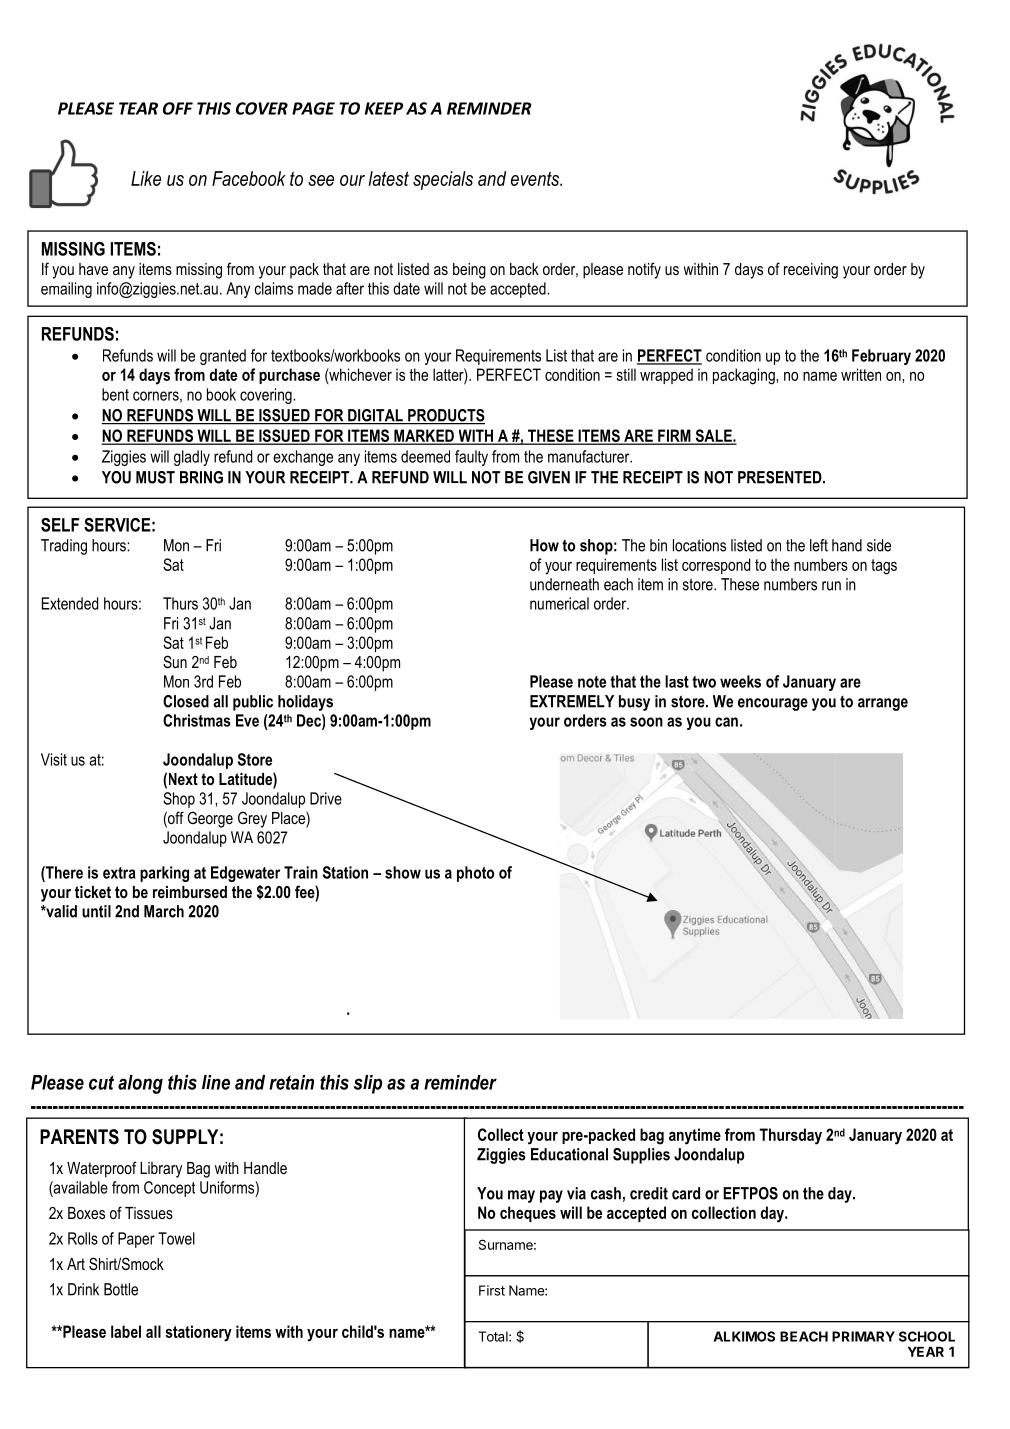 This screenshot has height=1429, width=1010. I want to click on specials, so click(443, 180).
